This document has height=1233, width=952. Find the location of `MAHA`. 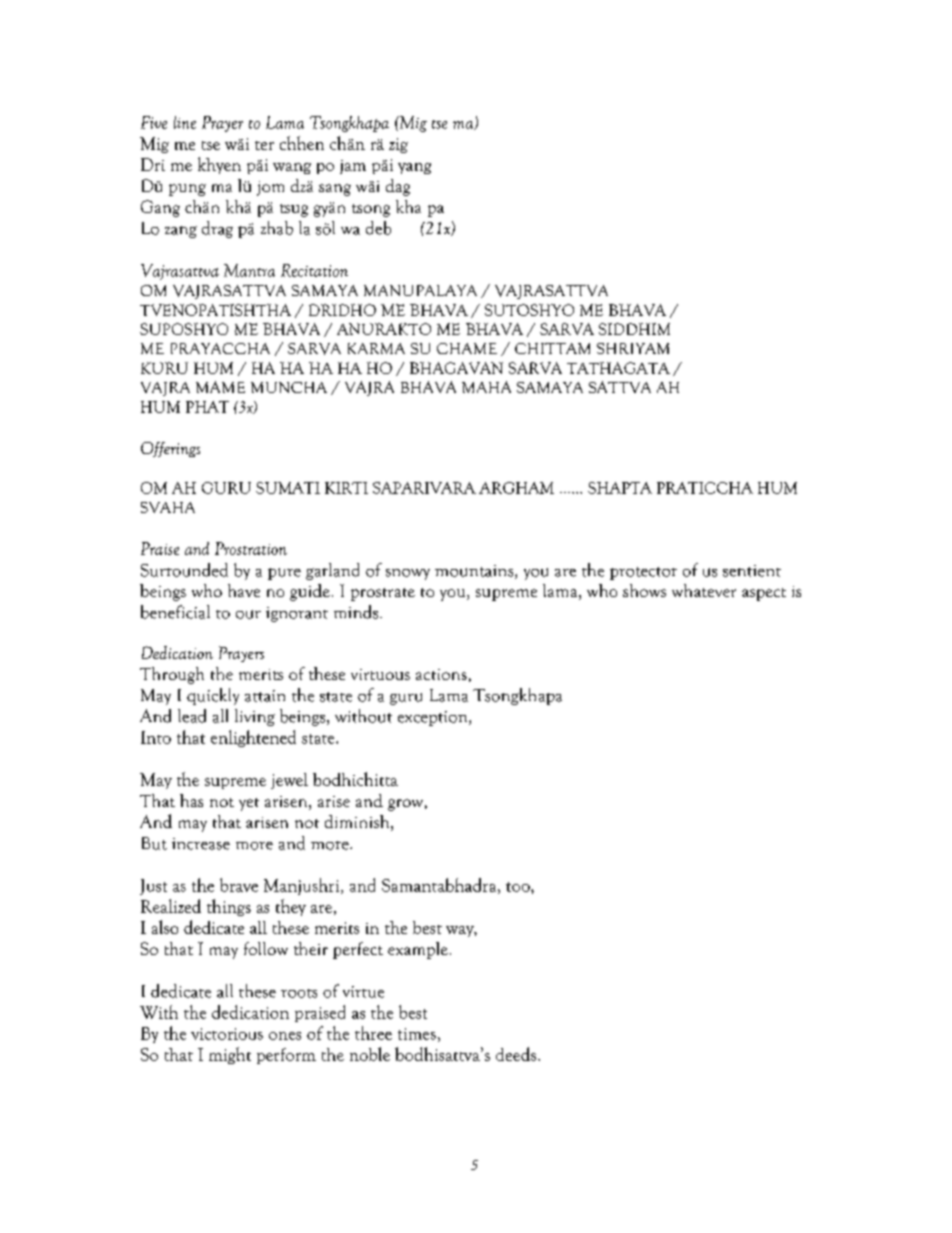

MAHA is located at coordinates (486, 387).
